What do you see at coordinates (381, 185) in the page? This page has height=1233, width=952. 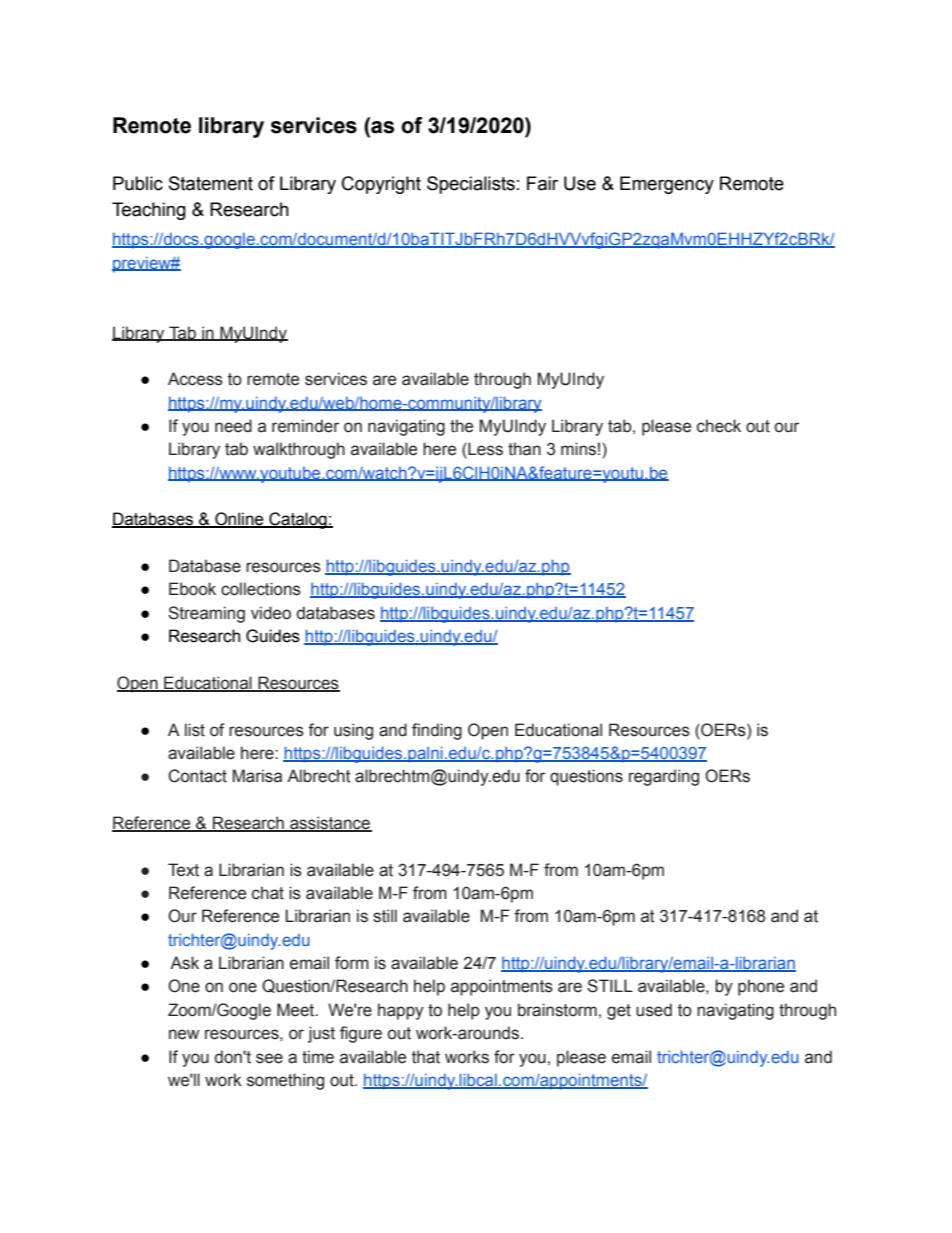 I see `Copyright` at bounding box center [381, 185].
